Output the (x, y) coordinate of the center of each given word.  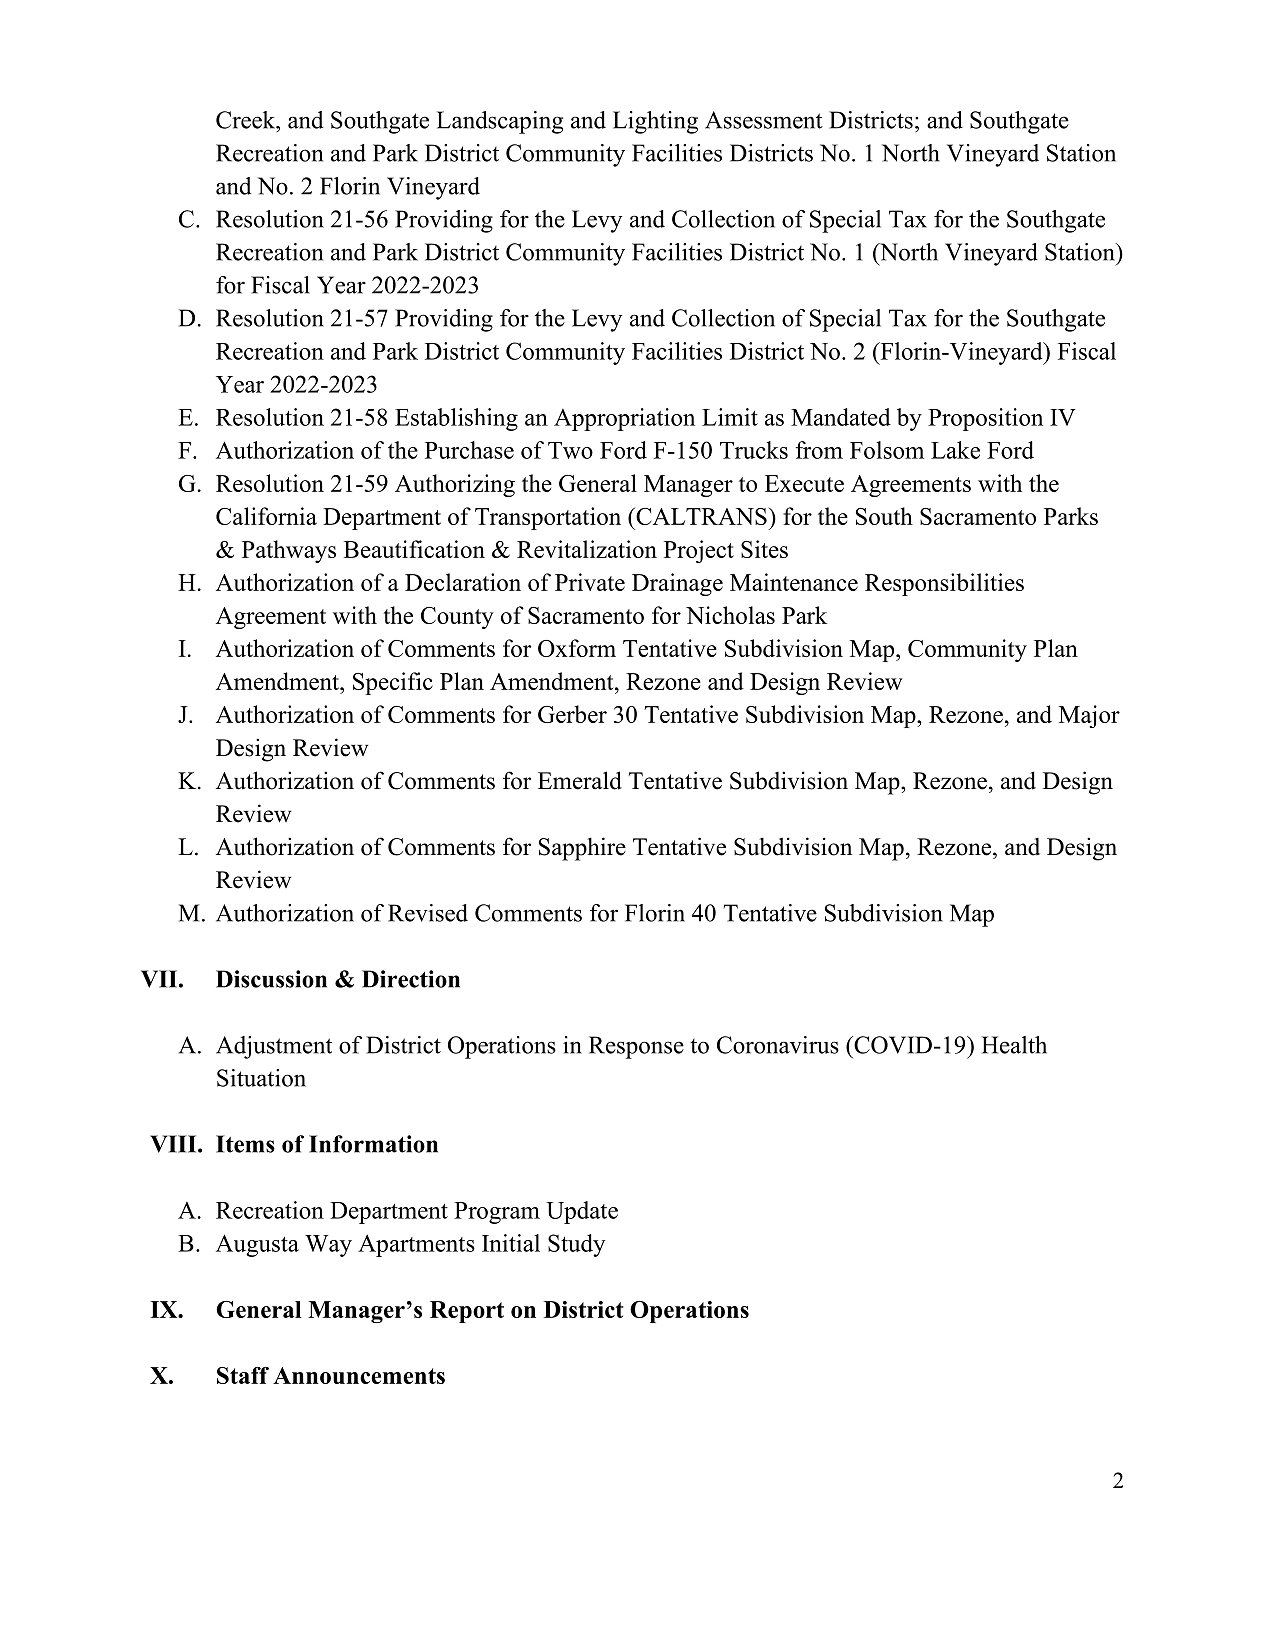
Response (636, 1047)
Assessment (764, 120)
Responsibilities (944, 584)
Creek (247, 120)
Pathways (289, 551)
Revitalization (587, 549)
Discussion (271, 979)
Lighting (655, 122)
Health (1014, 1045)
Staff (243, 1375)
